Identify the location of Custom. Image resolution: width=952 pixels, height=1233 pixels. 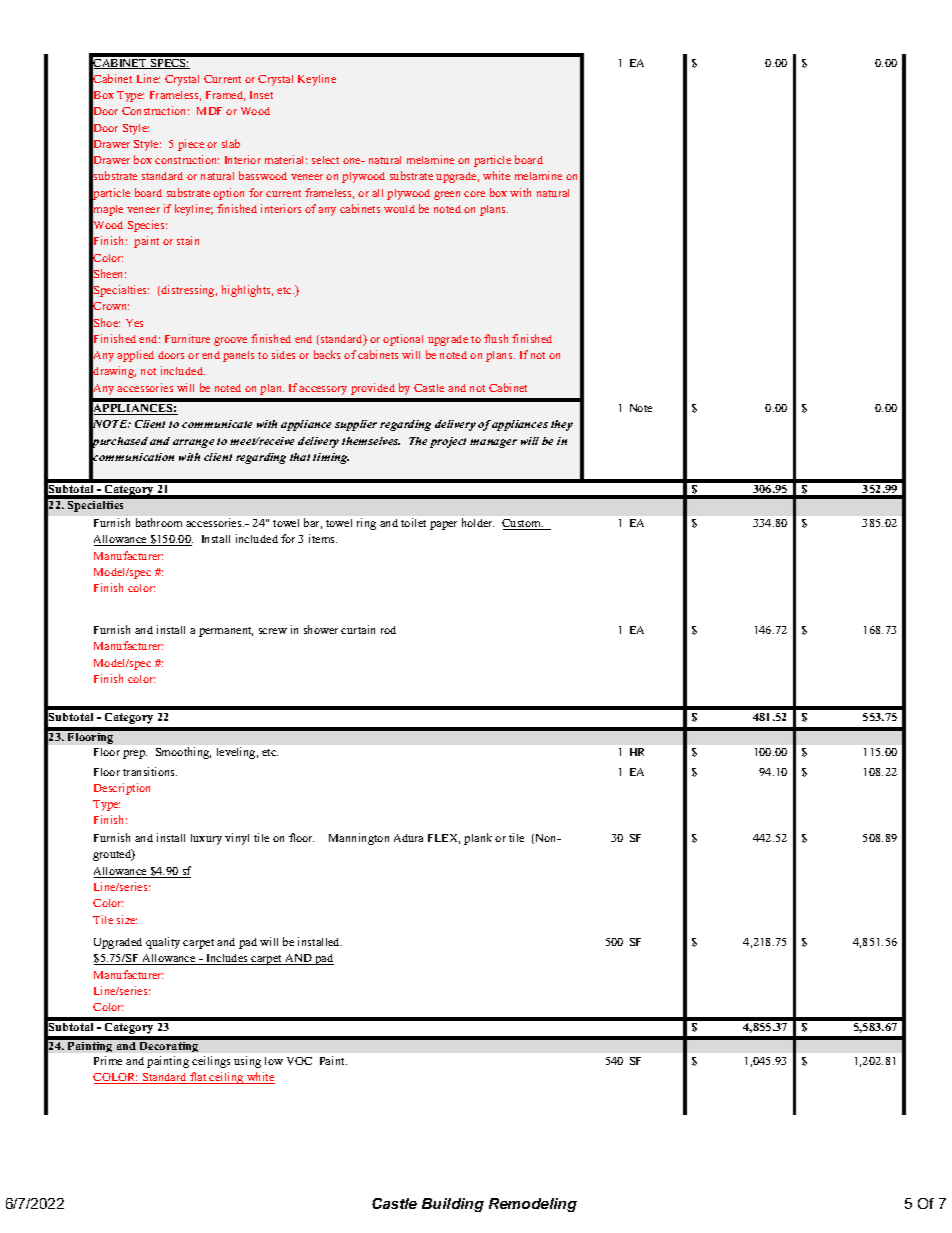
(523, 524).
